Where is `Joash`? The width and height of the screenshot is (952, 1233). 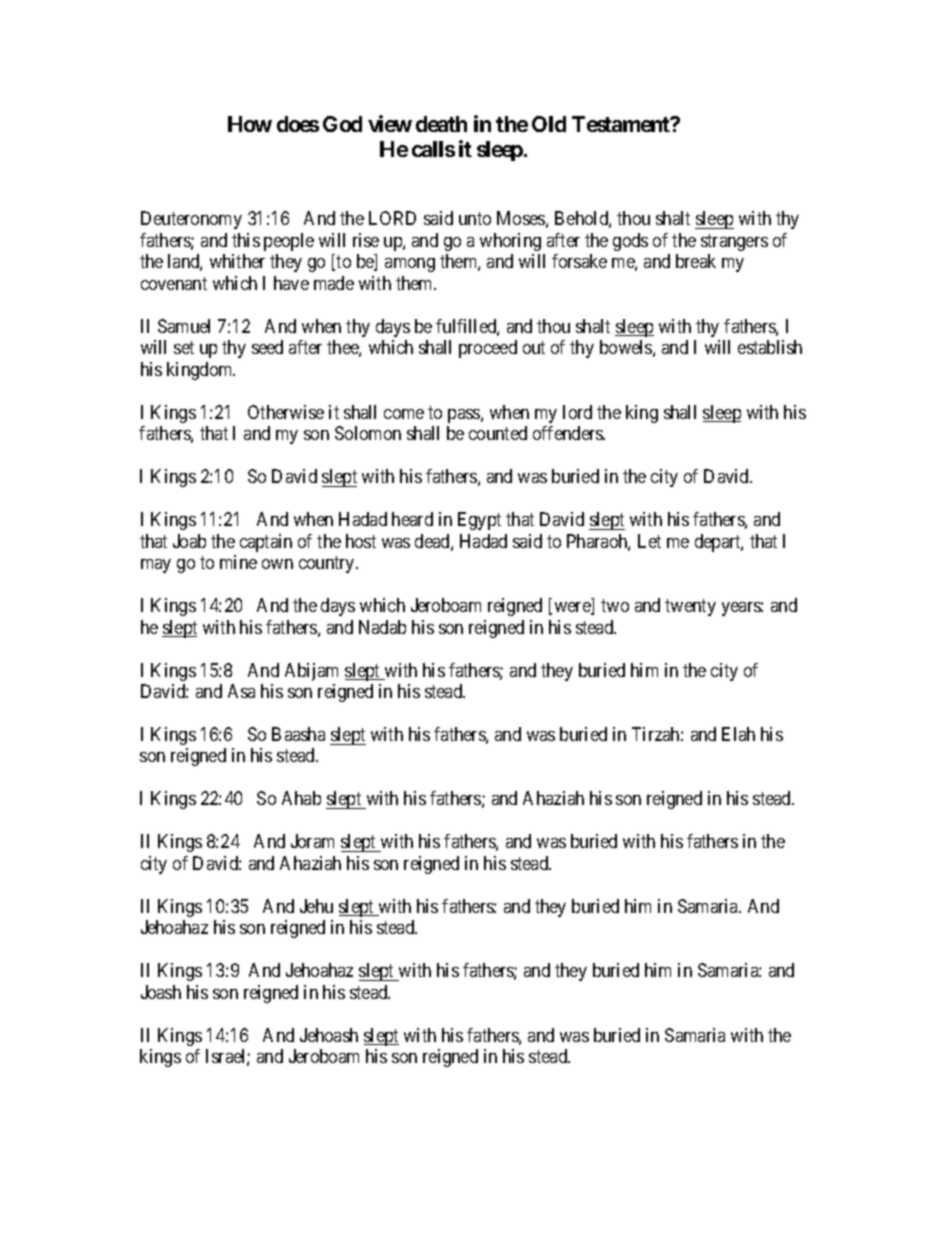 Joash is located at coordinates (161, 992).
